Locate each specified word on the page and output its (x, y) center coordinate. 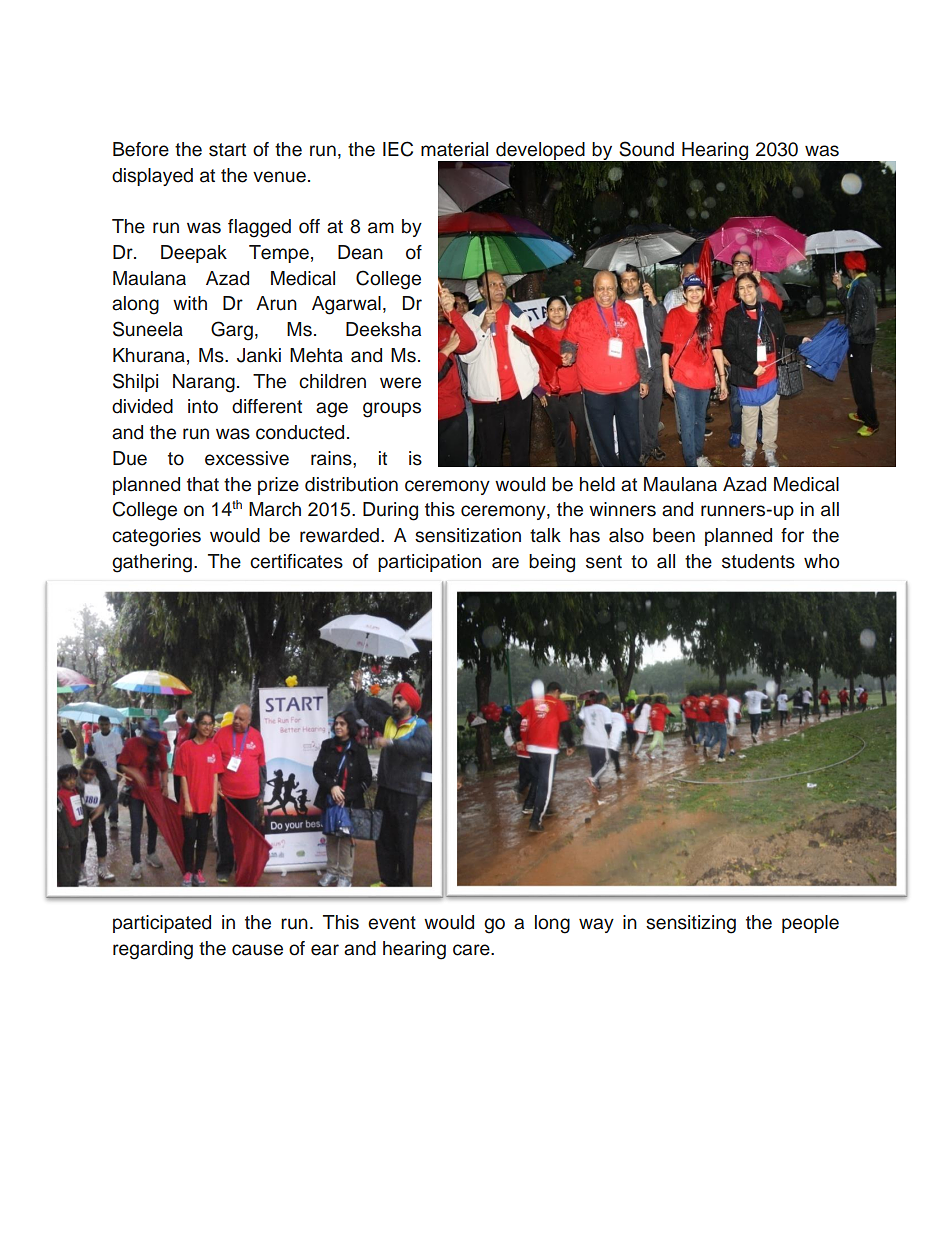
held (597, 484)
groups (392, 410)
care (472, 950)
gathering (152, 563)
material (454, 149)
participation (429, 563)
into (203, 406)
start (227, 150)
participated (162, 924)
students (758, 561)
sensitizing (691, 924)
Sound (646, 149)
